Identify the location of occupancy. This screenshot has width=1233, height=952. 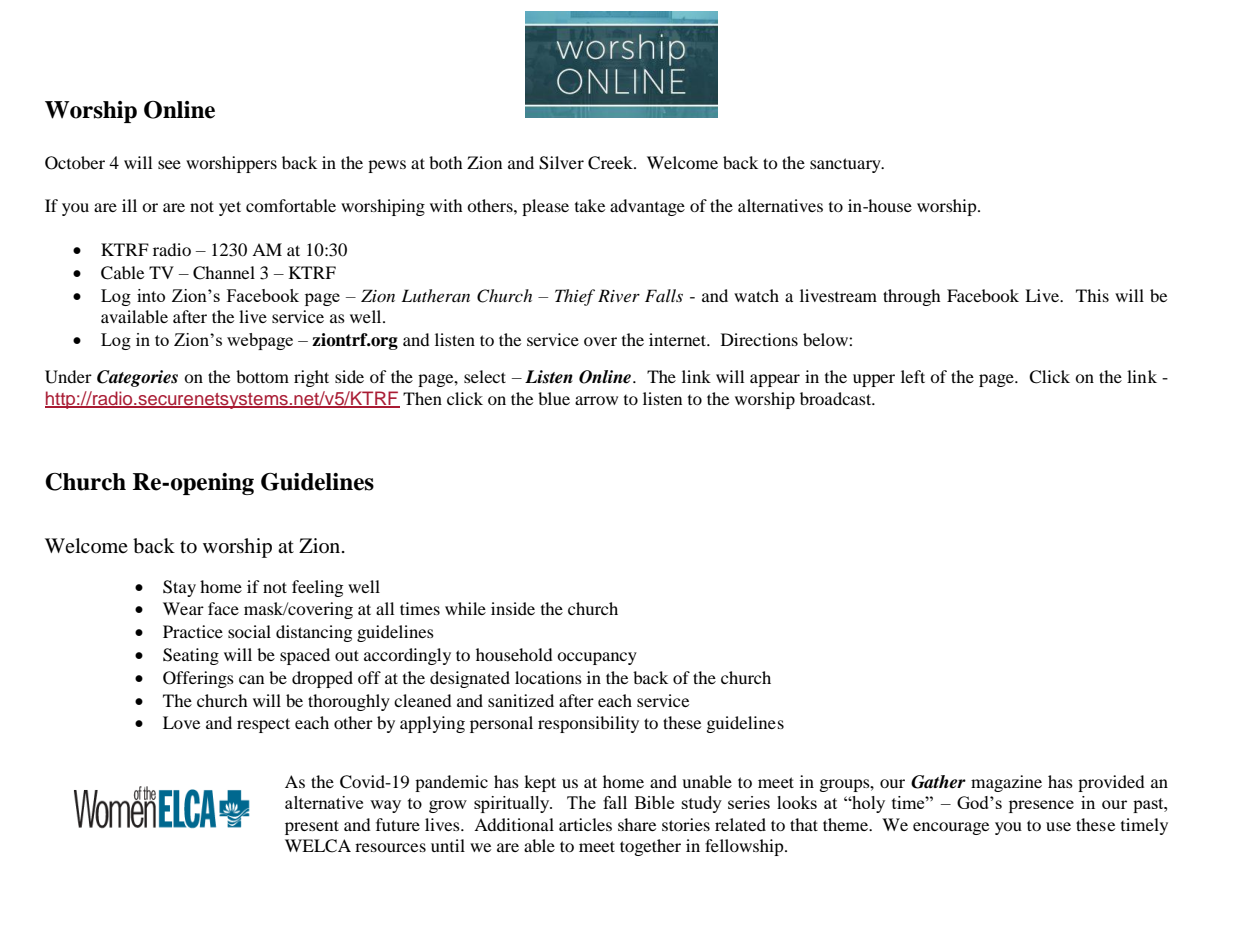
(597, 658).
